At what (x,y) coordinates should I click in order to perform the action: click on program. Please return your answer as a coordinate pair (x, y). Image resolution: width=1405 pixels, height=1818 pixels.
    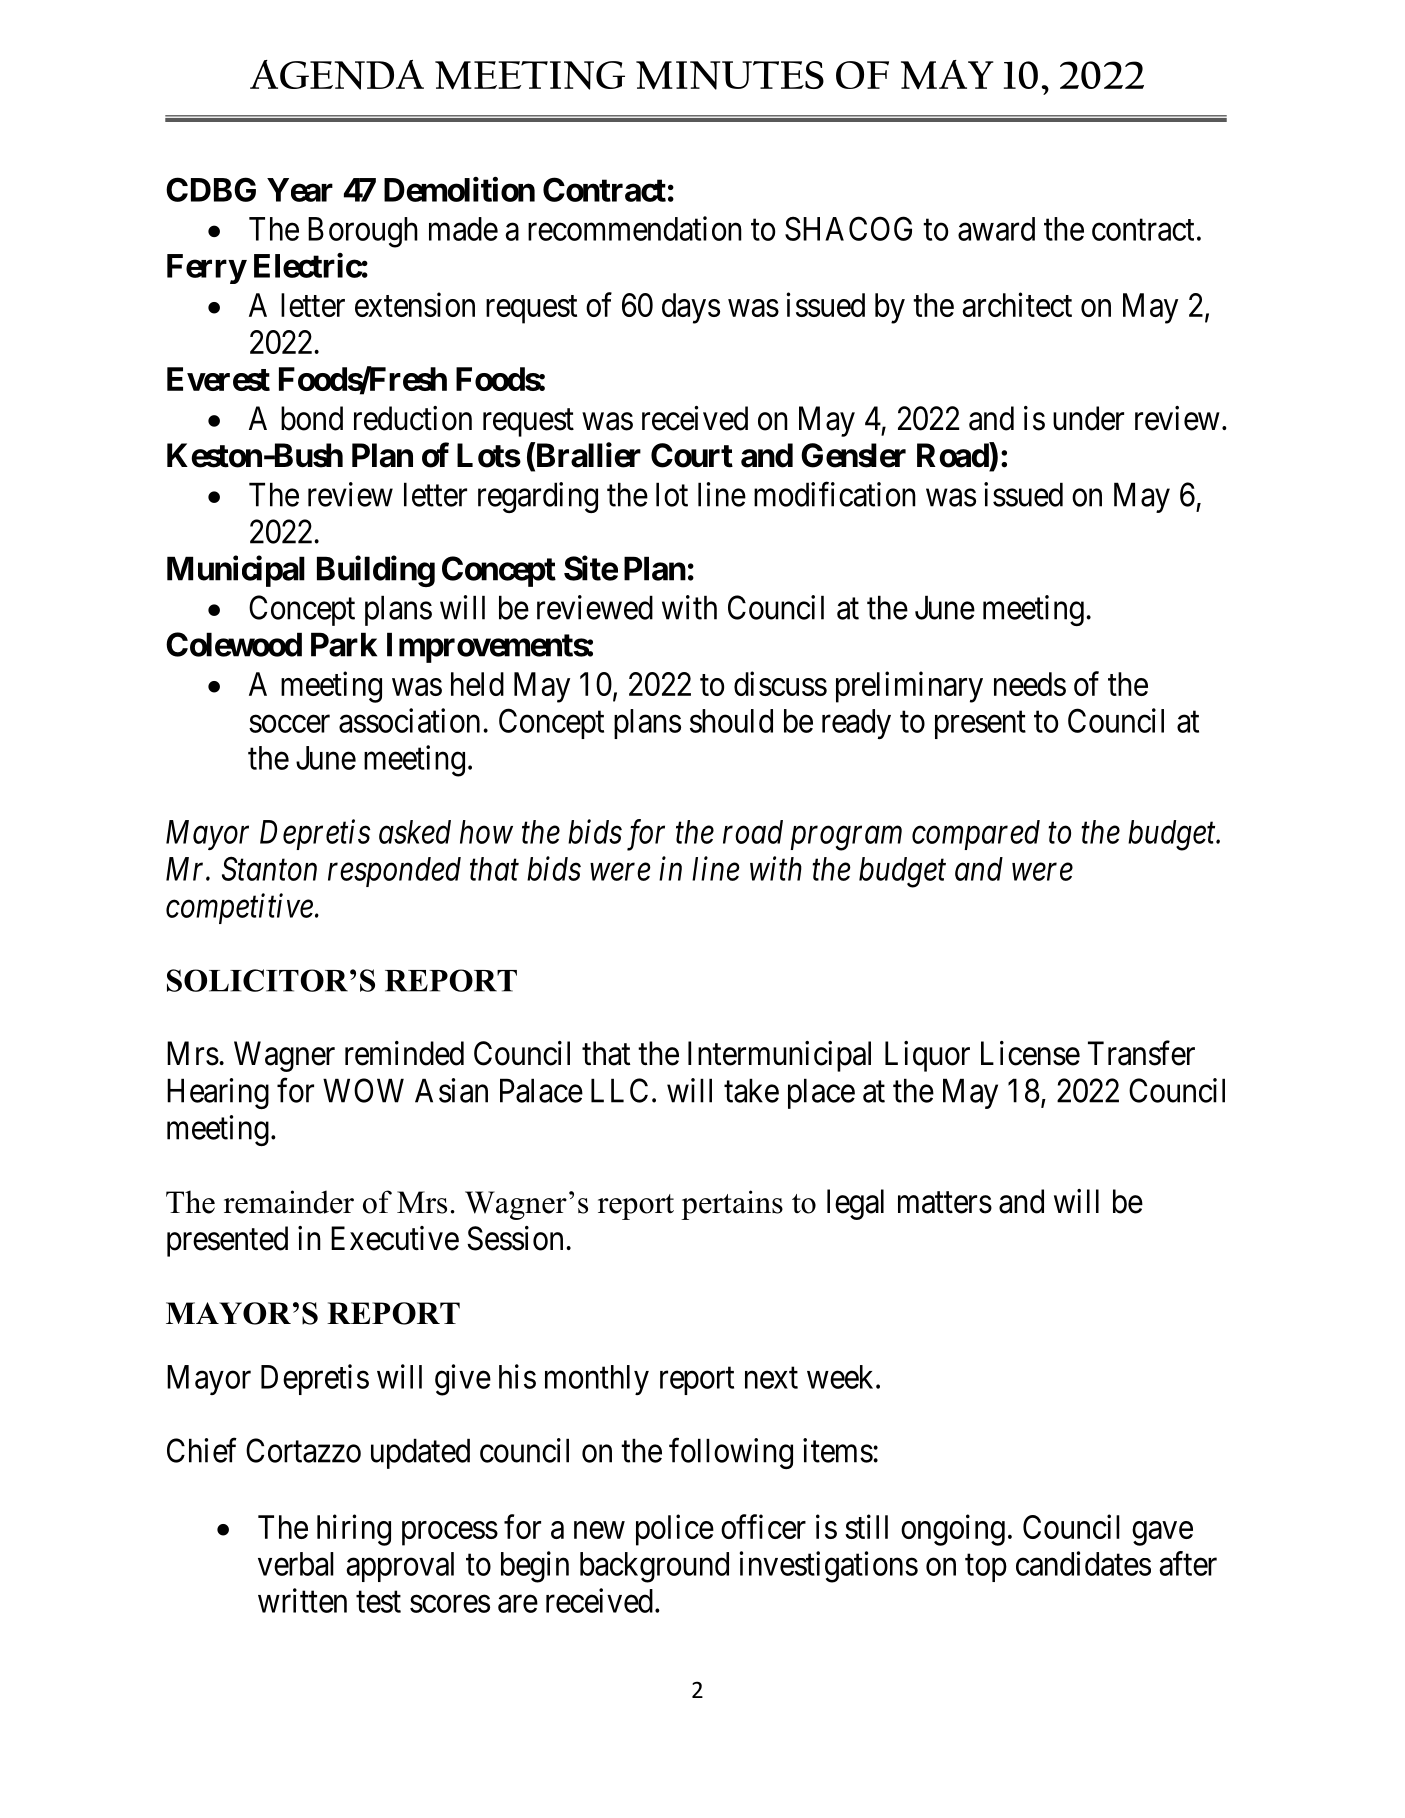
    Looking at the image, I should click on (846, 839).
